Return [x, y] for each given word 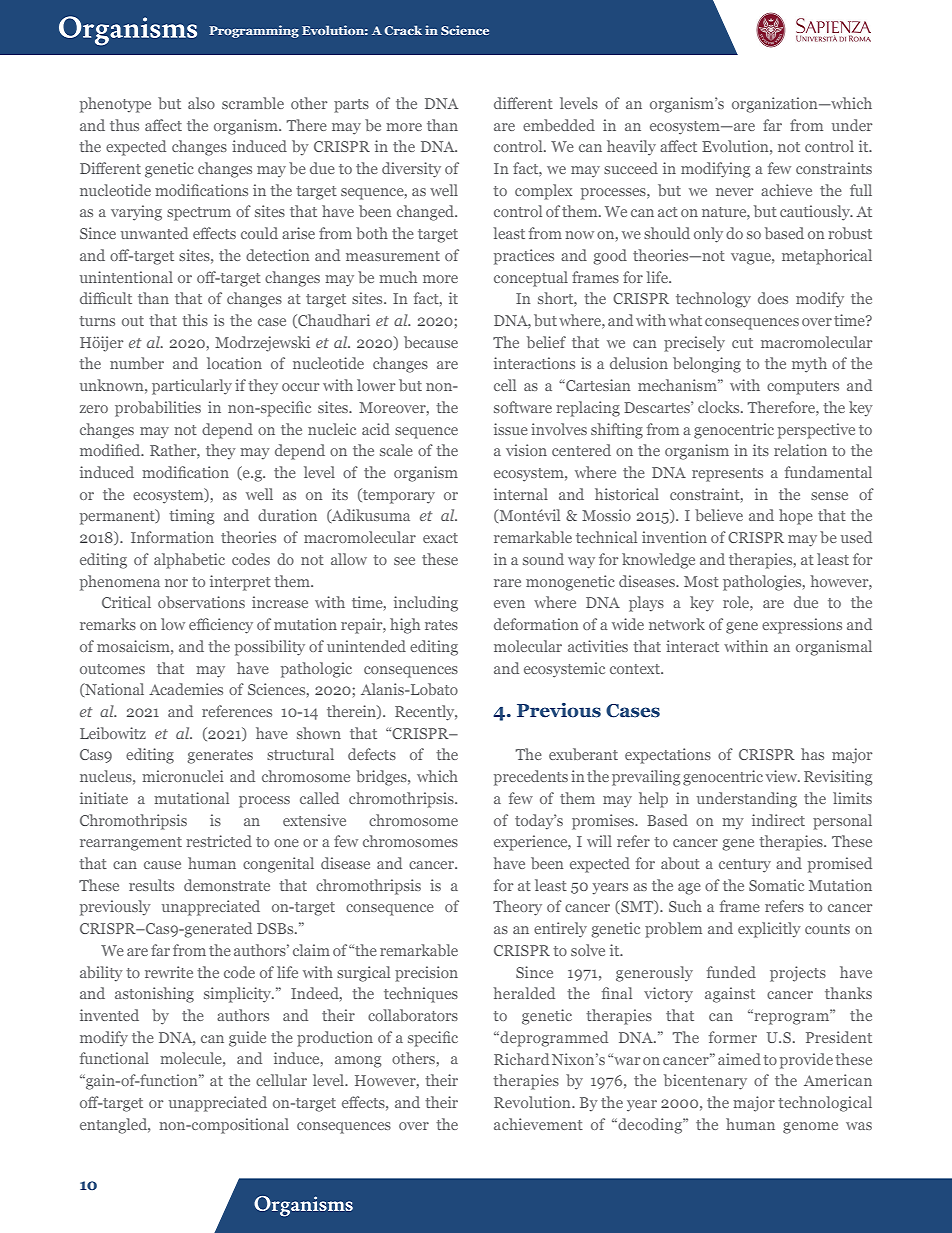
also [201, 103]
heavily [631, 148]
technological [825, 1104]
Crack [403, 30]
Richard [521, 1059]
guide [247, 1039]
